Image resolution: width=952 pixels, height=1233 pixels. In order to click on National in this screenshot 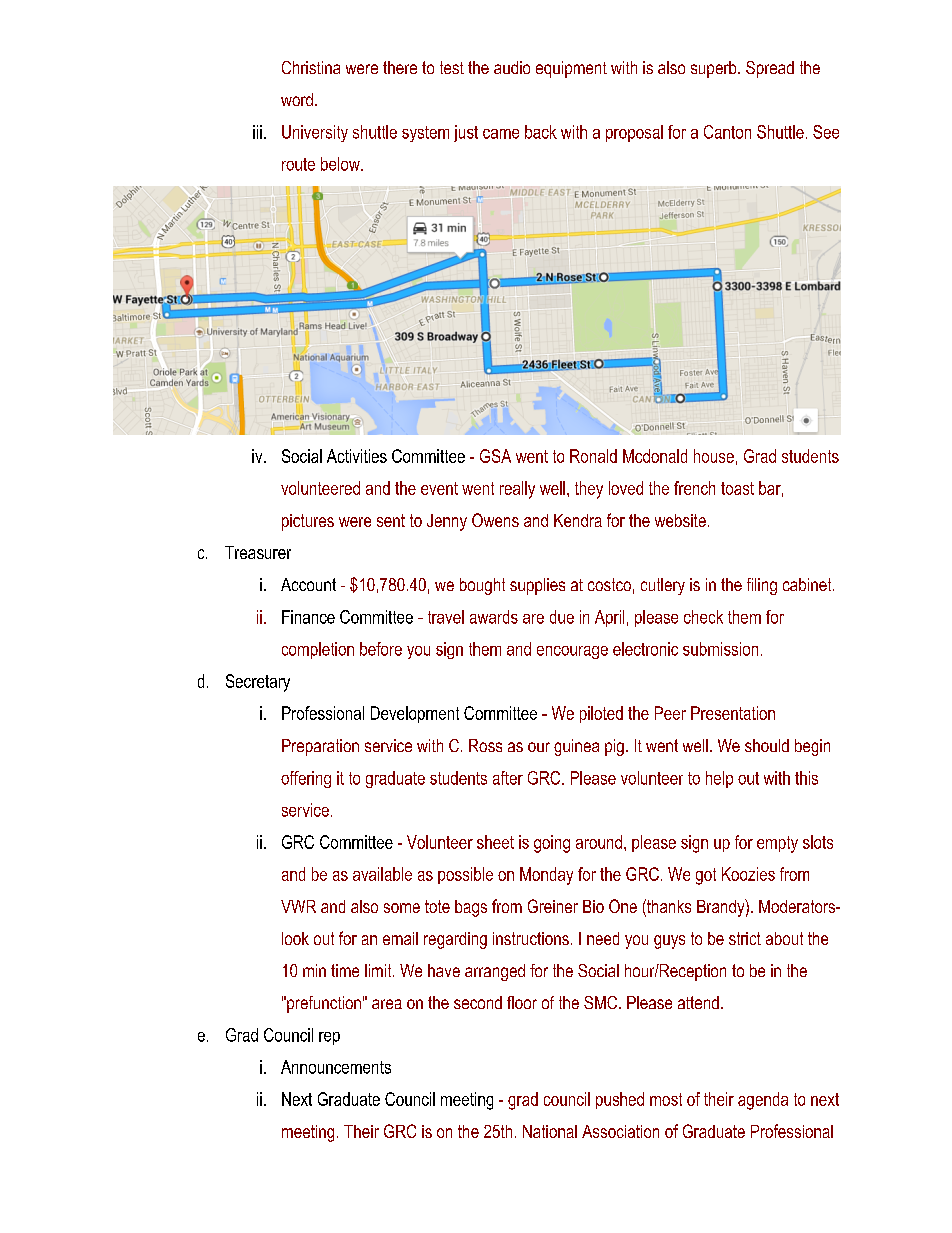, I will do `click(550, 1131)`.
